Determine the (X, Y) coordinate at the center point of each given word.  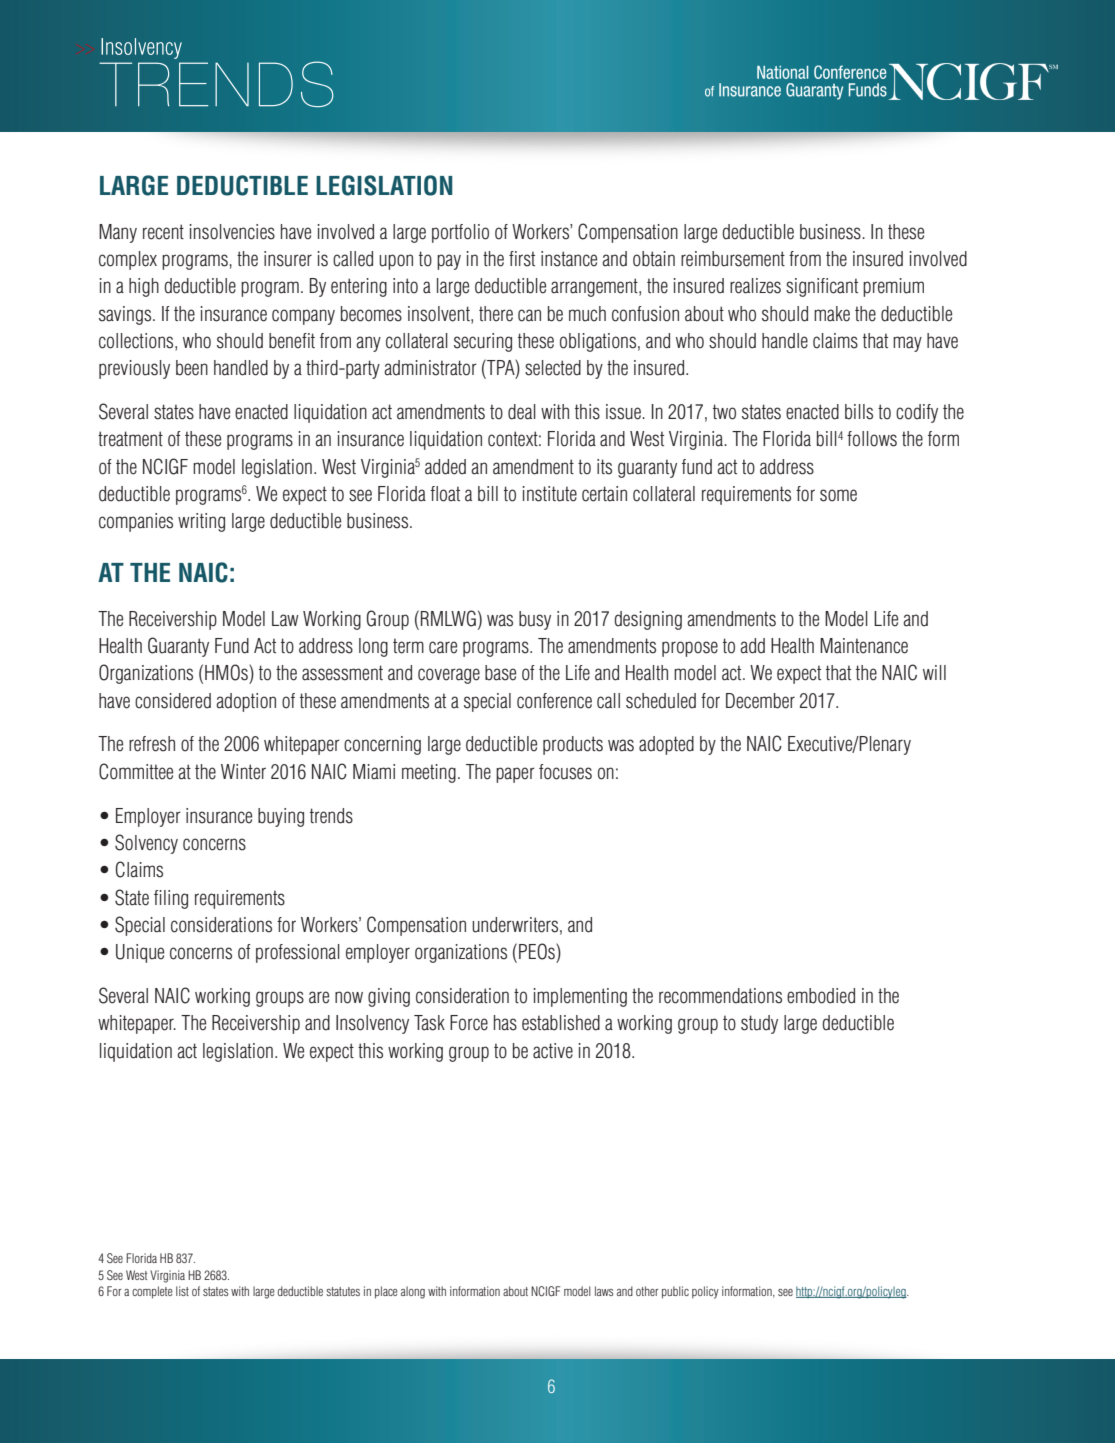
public (675, 1292)
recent (163, 232)
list (182, 1291)
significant (822, 287)
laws (604, 1291)
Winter (243, 772)
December (760, 701)
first (522, 259)
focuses (565, 772)
